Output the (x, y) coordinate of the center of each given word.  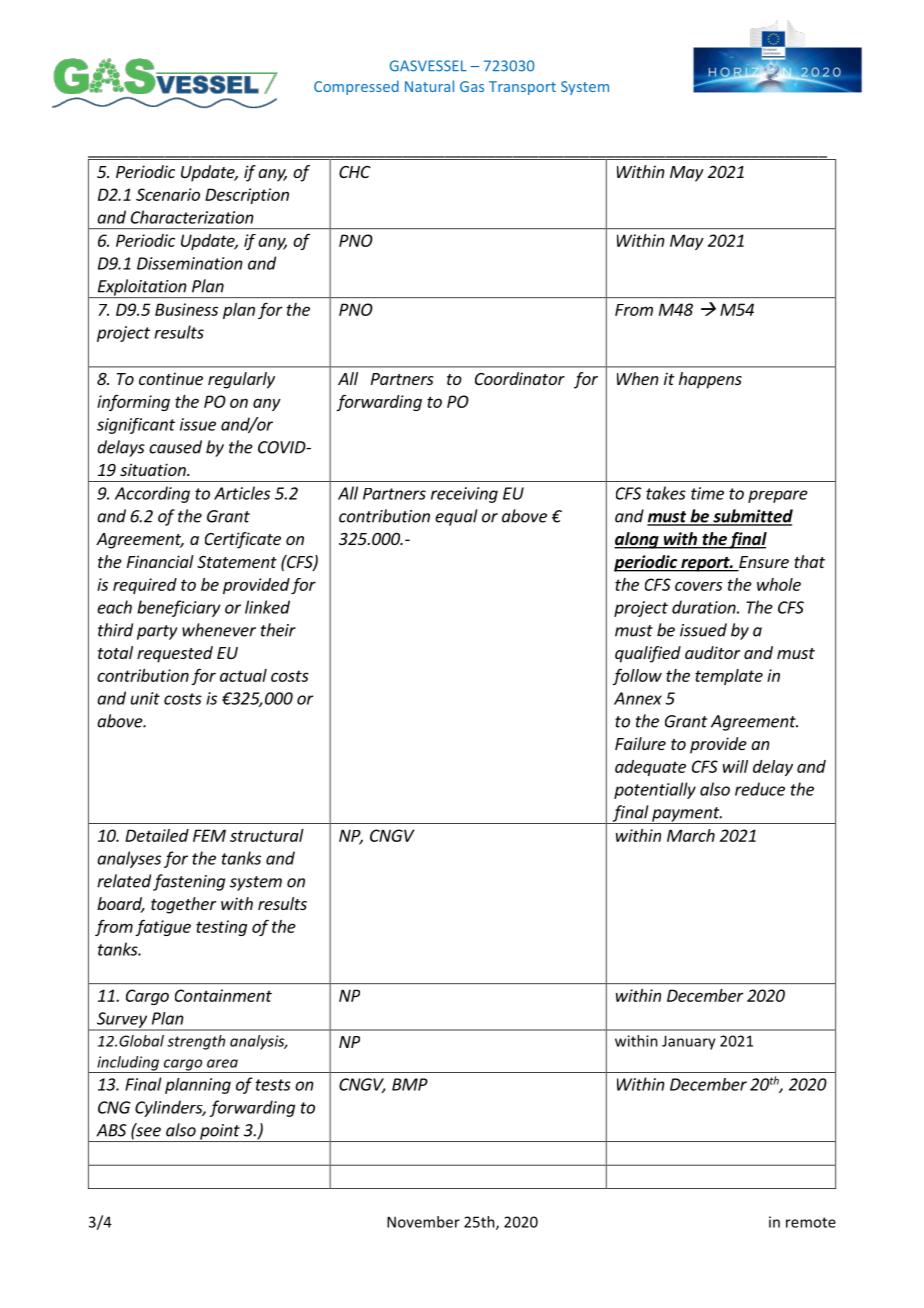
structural (267, 835)
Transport (522, 88)
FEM (209, 835)
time (707, 493)
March (691, 835)
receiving (464, 495)
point (220, 1133)
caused (175, 447)
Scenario (168, 194)
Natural (429, 86)
